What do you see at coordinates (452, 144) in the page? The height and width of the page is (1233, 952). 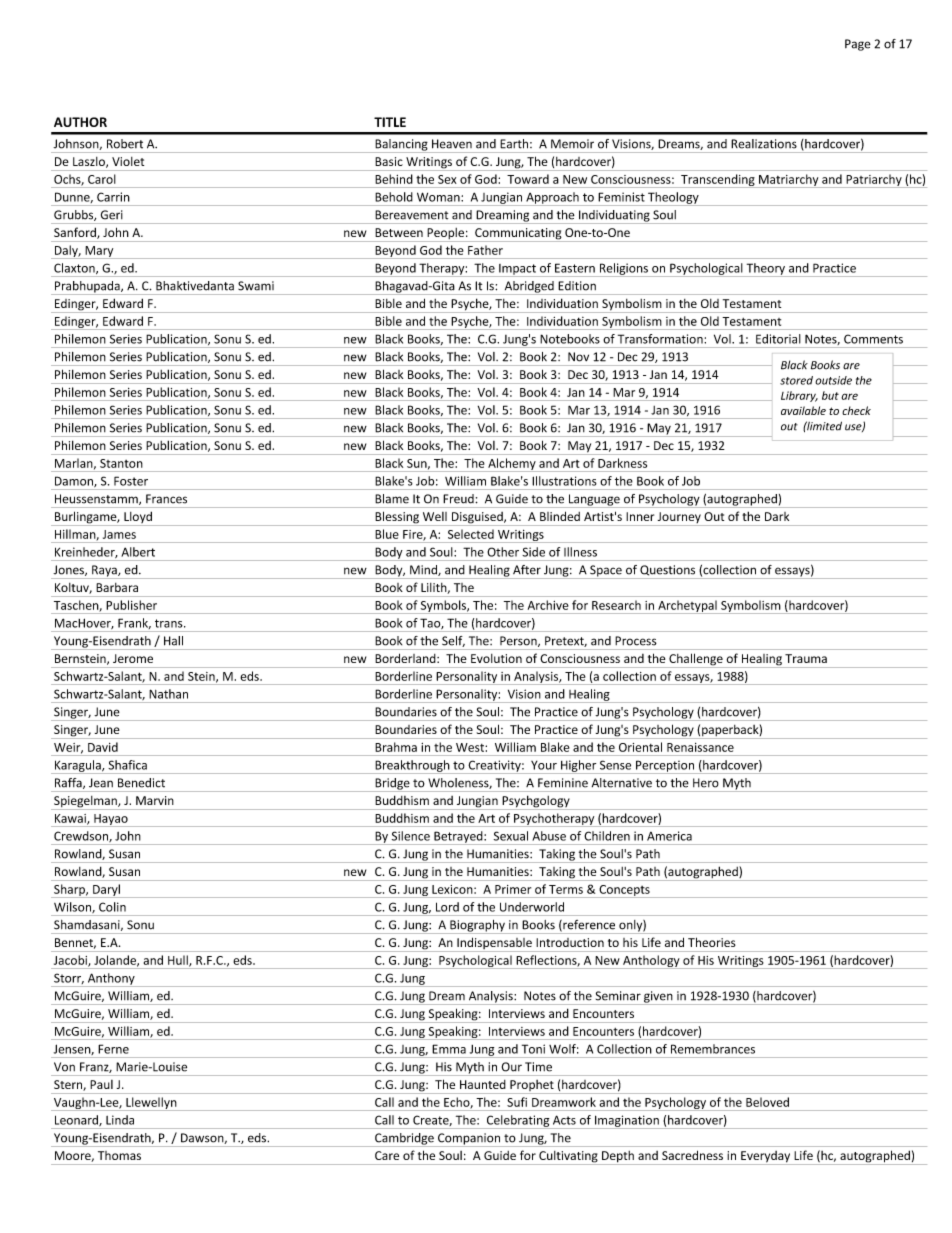 I see `Heaven` at bounding box center [452, 144].
